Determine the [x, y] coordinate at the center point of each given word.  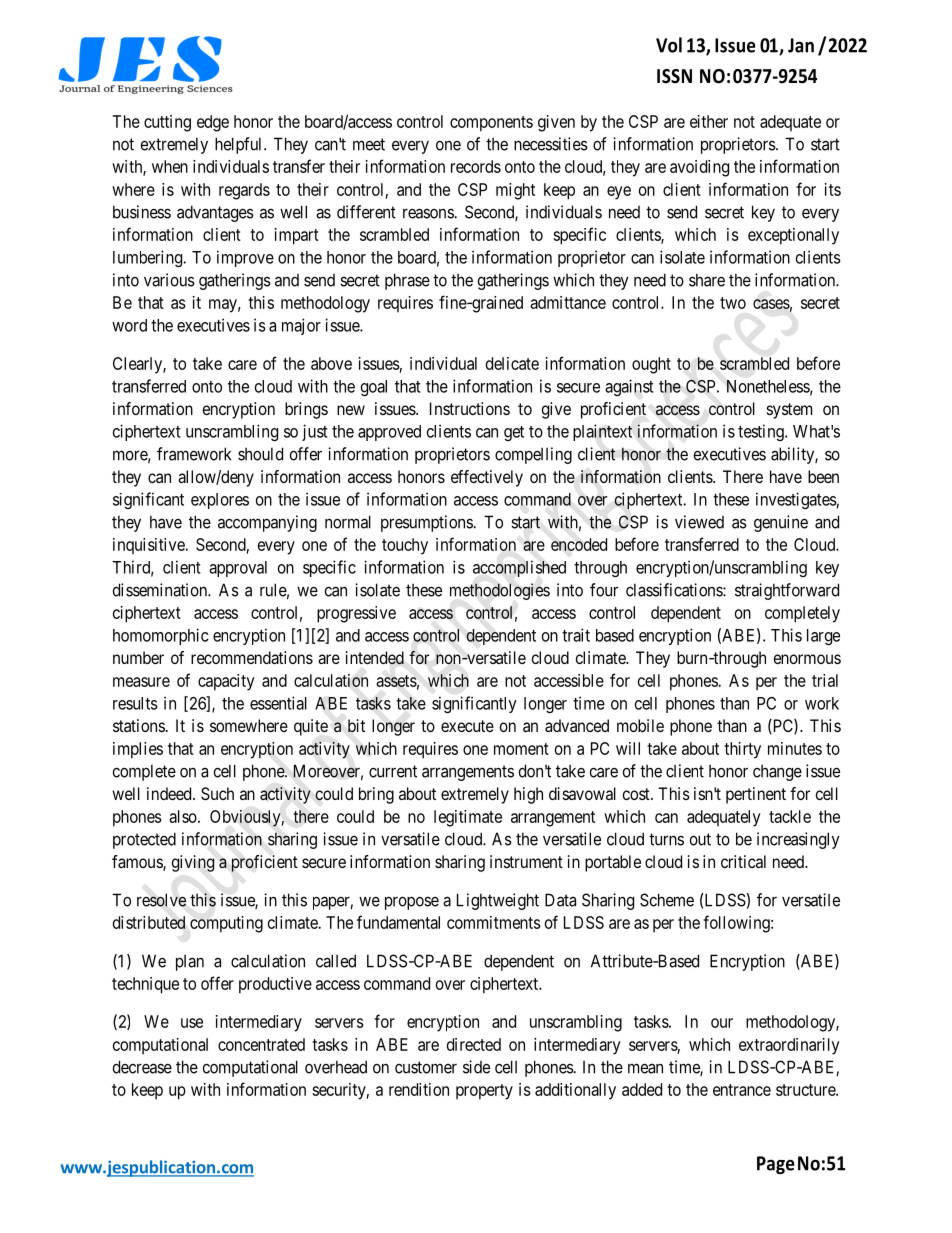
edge [213, 123]
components [491, 124]
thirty [742, 750]
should [260, 454]
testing [762, 432]
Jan [801, 45]
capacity [226, 682]
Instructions [470, 408]
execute [467, 726]
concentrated [261, 1044]
